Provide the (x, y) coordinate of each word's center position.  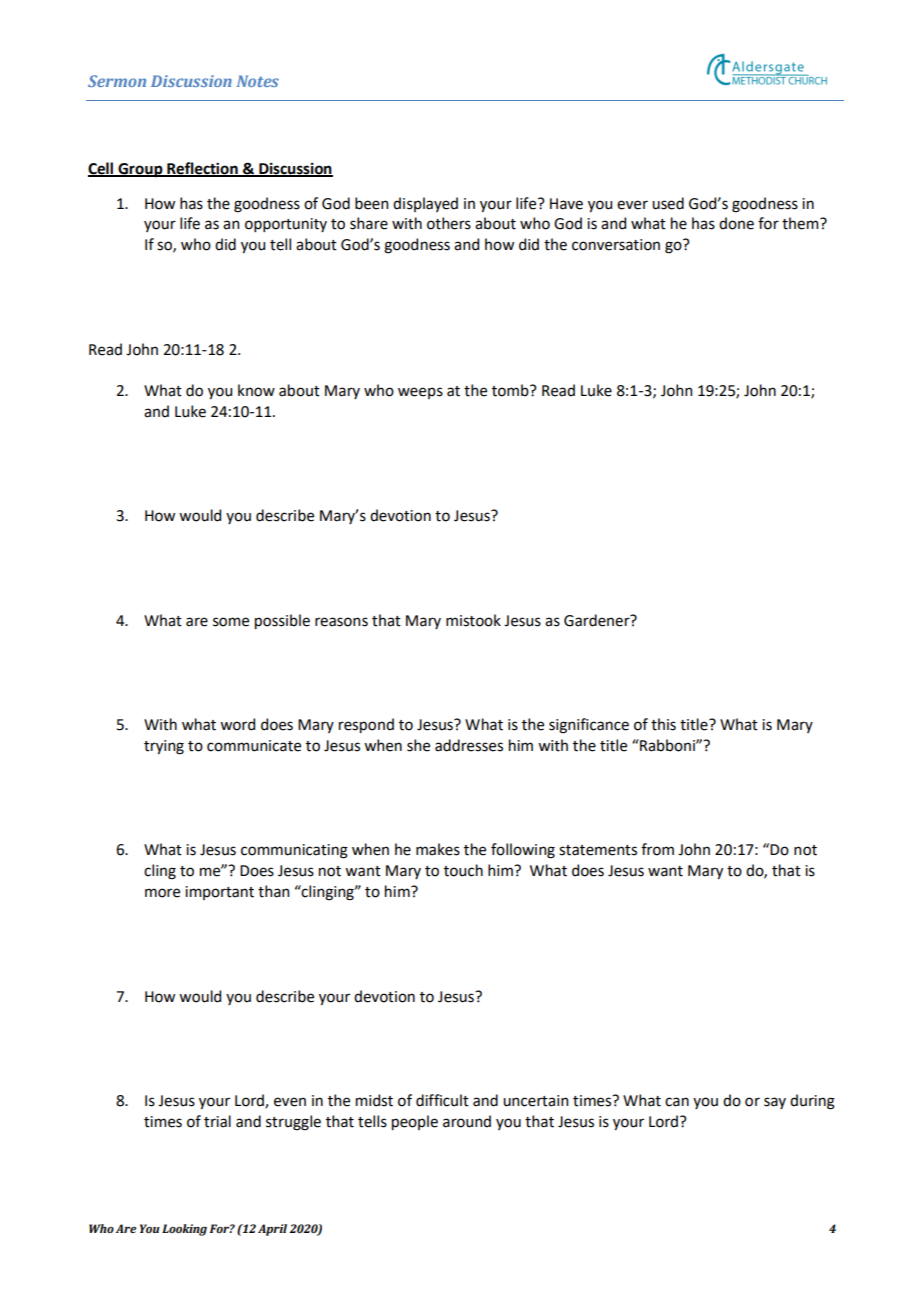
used (668, 203)
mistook (473, 620)
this (663, 724)
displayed (425, 204)
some (231, 622)
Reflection (202, 169)
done (736, 223)
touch (463, 870)
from (657, 849)
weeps (420, 393)
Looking (184, 1230)
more (162, 893)
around (467, 1121)
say (775, 1103)
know (256, 390)
